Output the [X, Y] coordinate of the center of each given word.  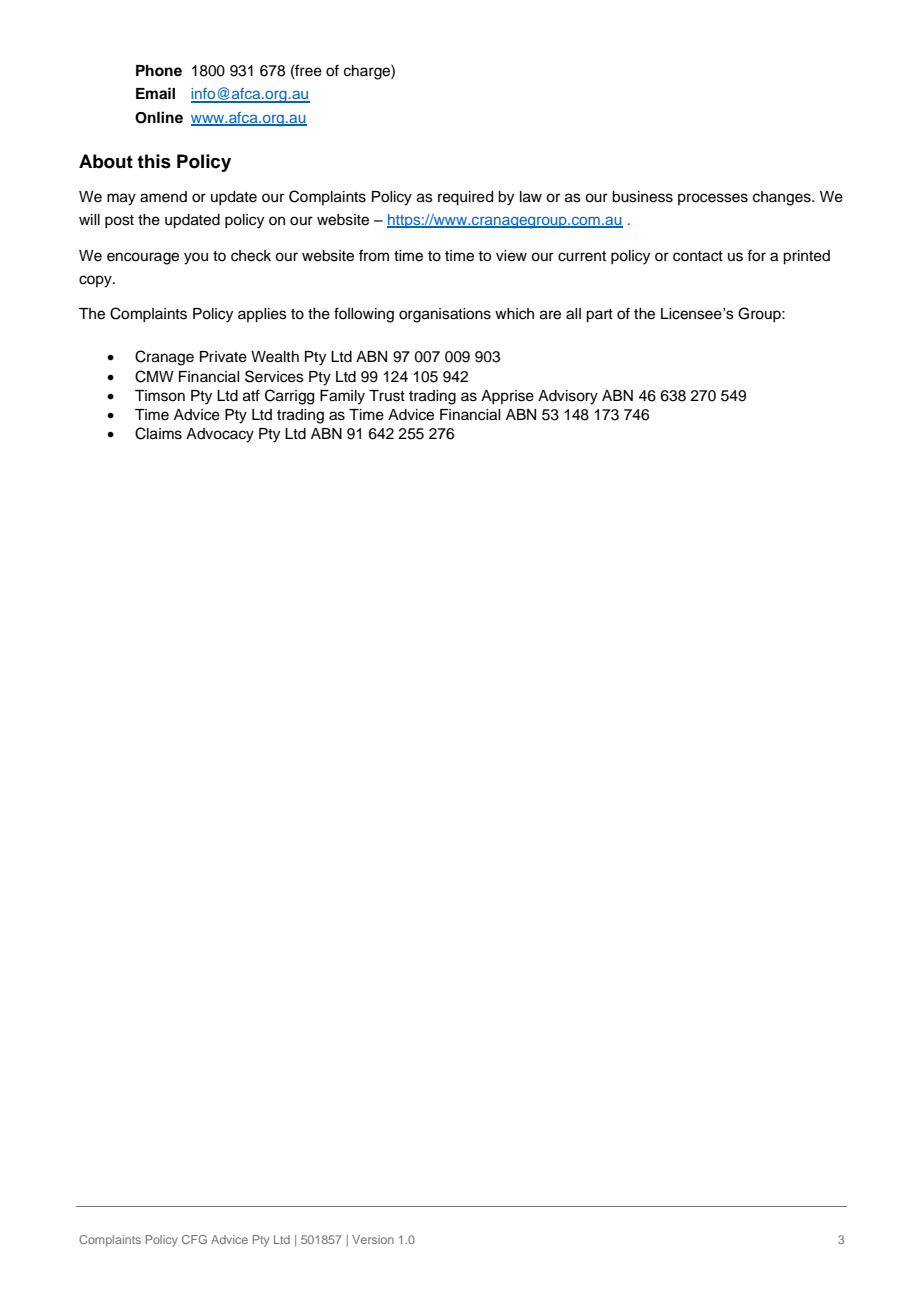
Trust [387, 396]
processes [713, 199]
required [465, 198]
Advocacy [220, 435]
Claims [158, 433]
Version [373, 1239]
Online [159, 117]
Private [223, 357]
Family [342, 397]
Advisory [568, 397]
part [599, 316]
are [550, 315]
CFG [194, 1239]
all [573, 314]
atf [251, 395]
